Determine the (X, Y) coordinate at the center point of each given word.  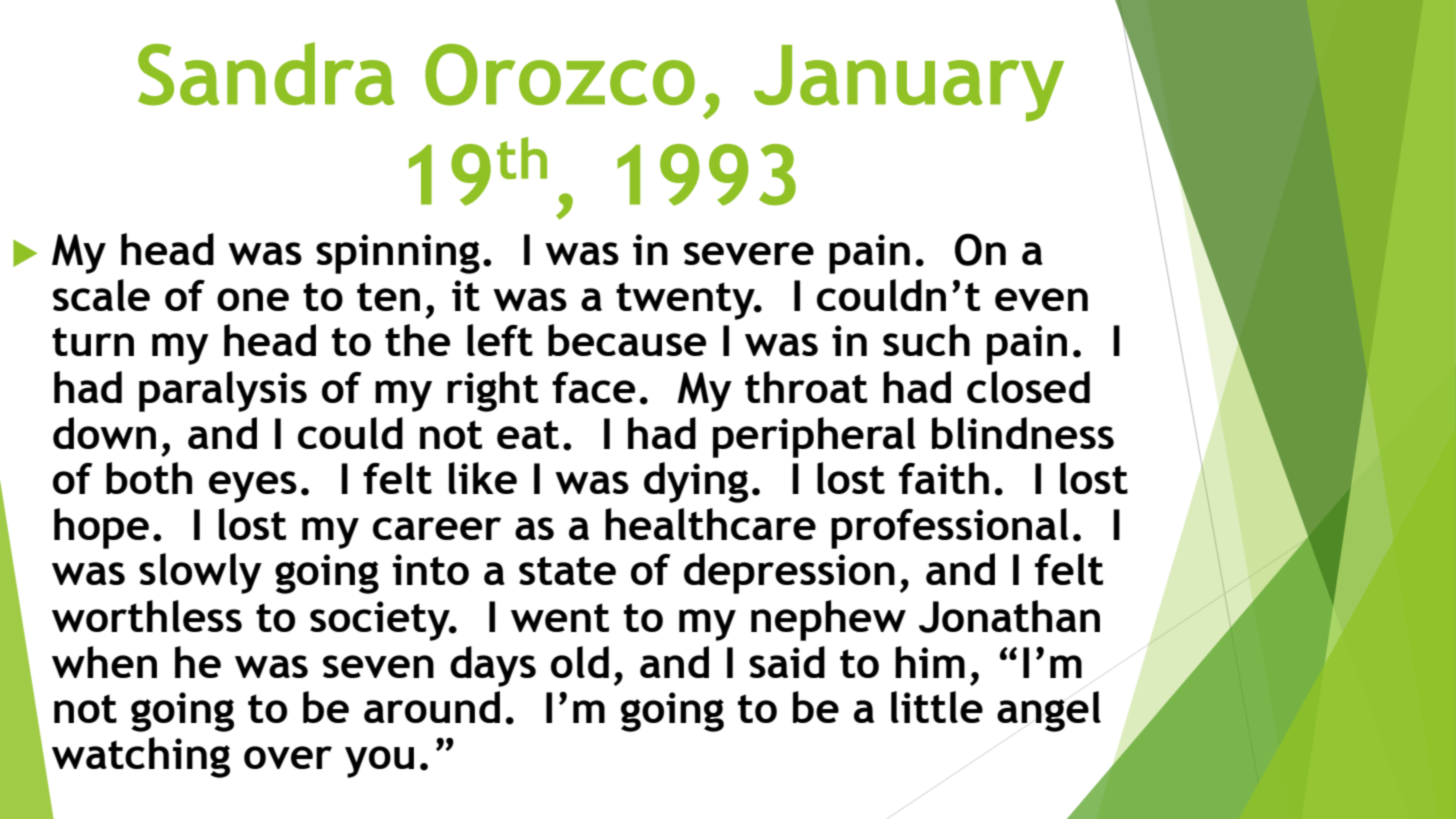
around (432, 707)
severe (749, 253)
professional (950, 528)
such (926, 340)
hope (101, 528)
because (627, 340)
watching (141, 757)
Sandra (266, 74)
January (909, 83)
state (567, 570)
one (253, 299)
